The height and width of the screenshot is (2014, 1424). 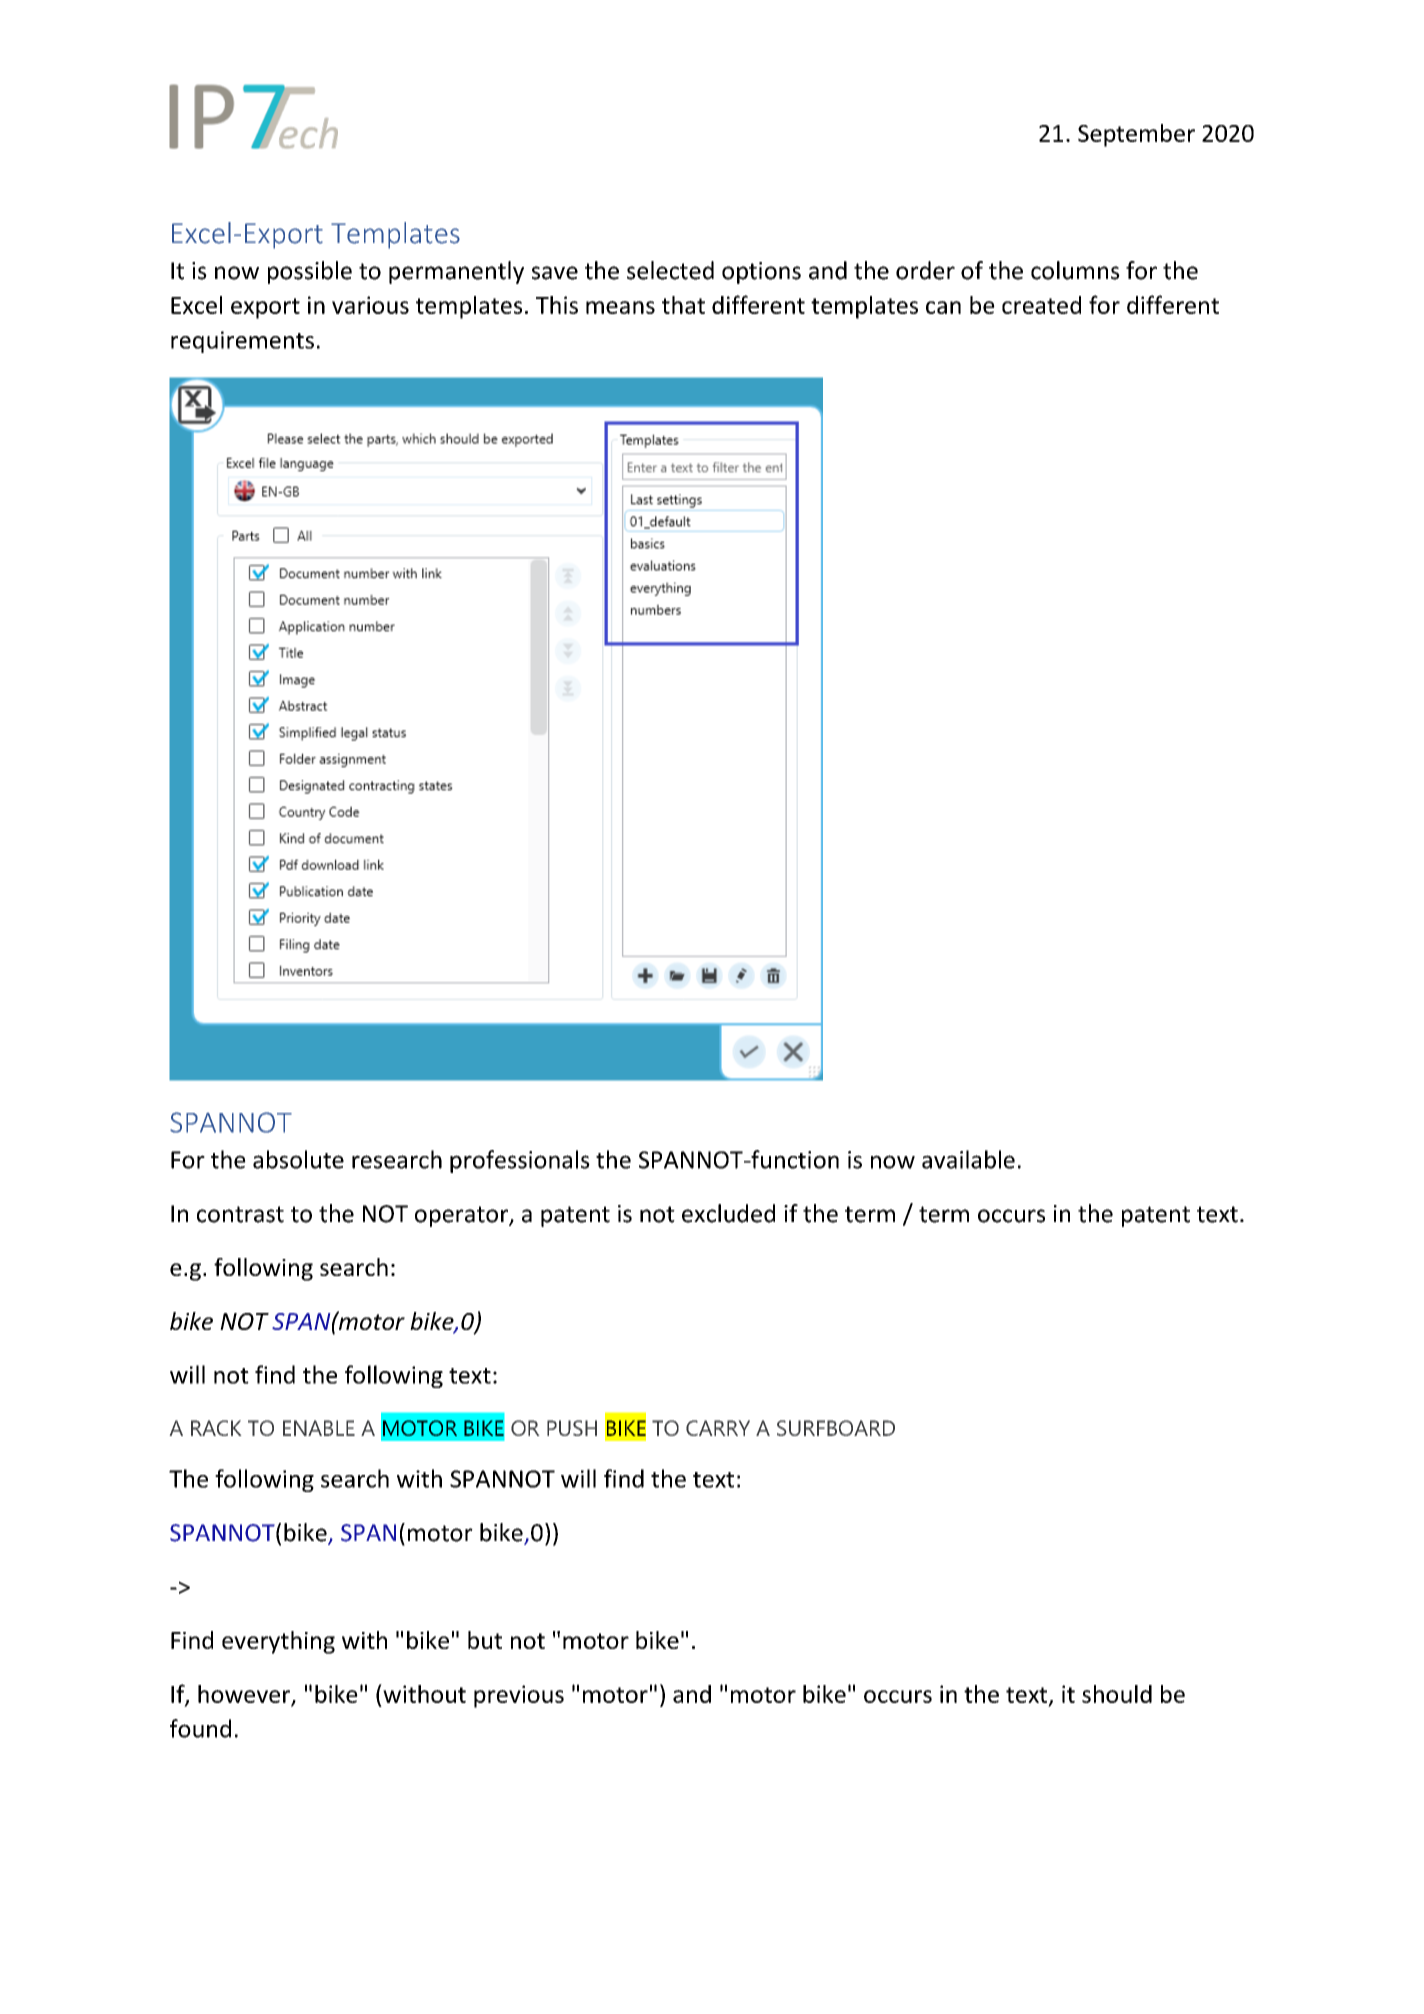 What do you see at coordinates (520, 1161) in the screenshot?
I see `professionals` at bounding box center [520, 1161].
